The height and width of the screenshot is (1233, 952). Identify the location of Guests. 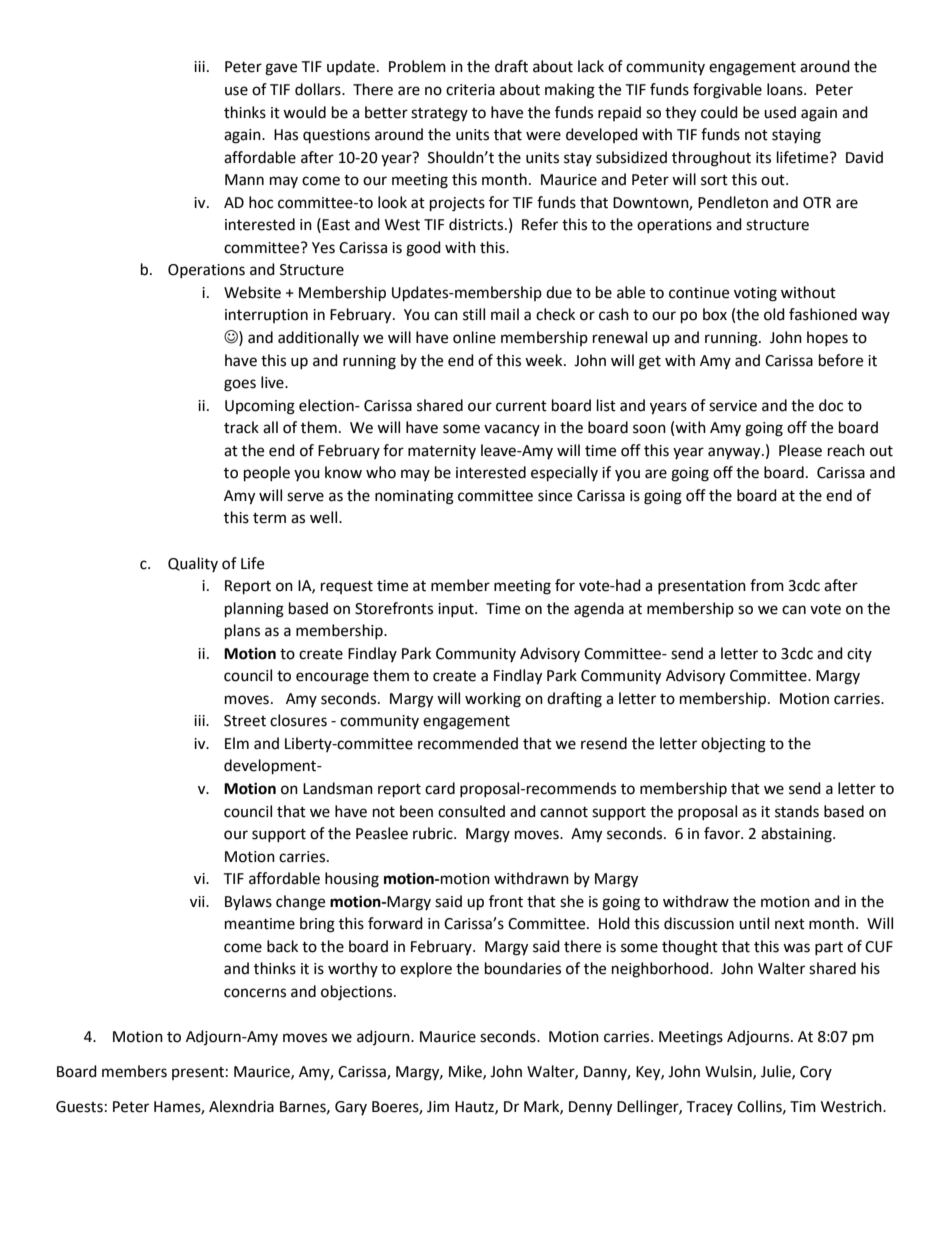
(79, 1107).
